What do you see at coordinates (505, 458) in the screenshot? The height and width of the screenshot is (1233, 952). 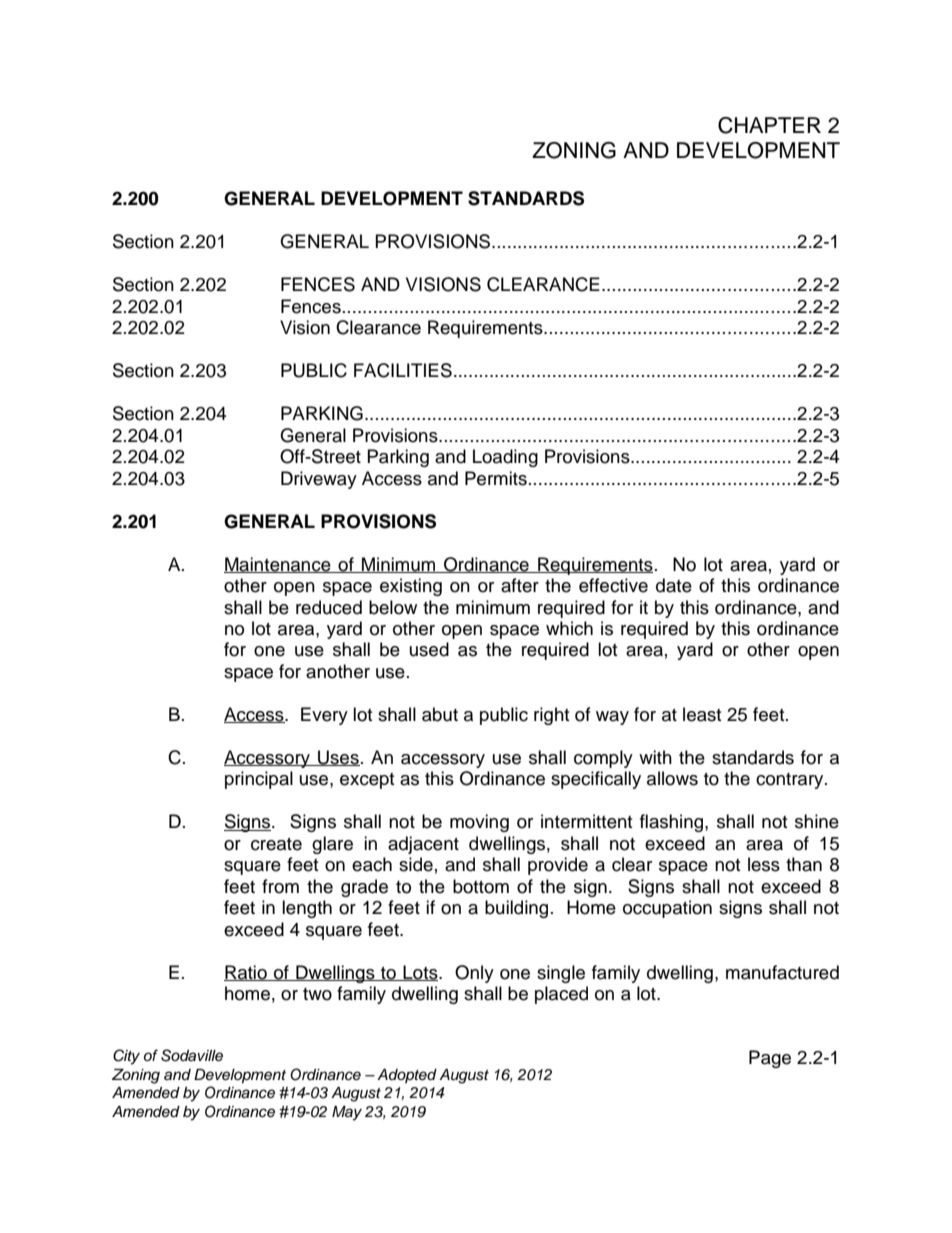 I see `Loading` at bounding box center [505, 458].
